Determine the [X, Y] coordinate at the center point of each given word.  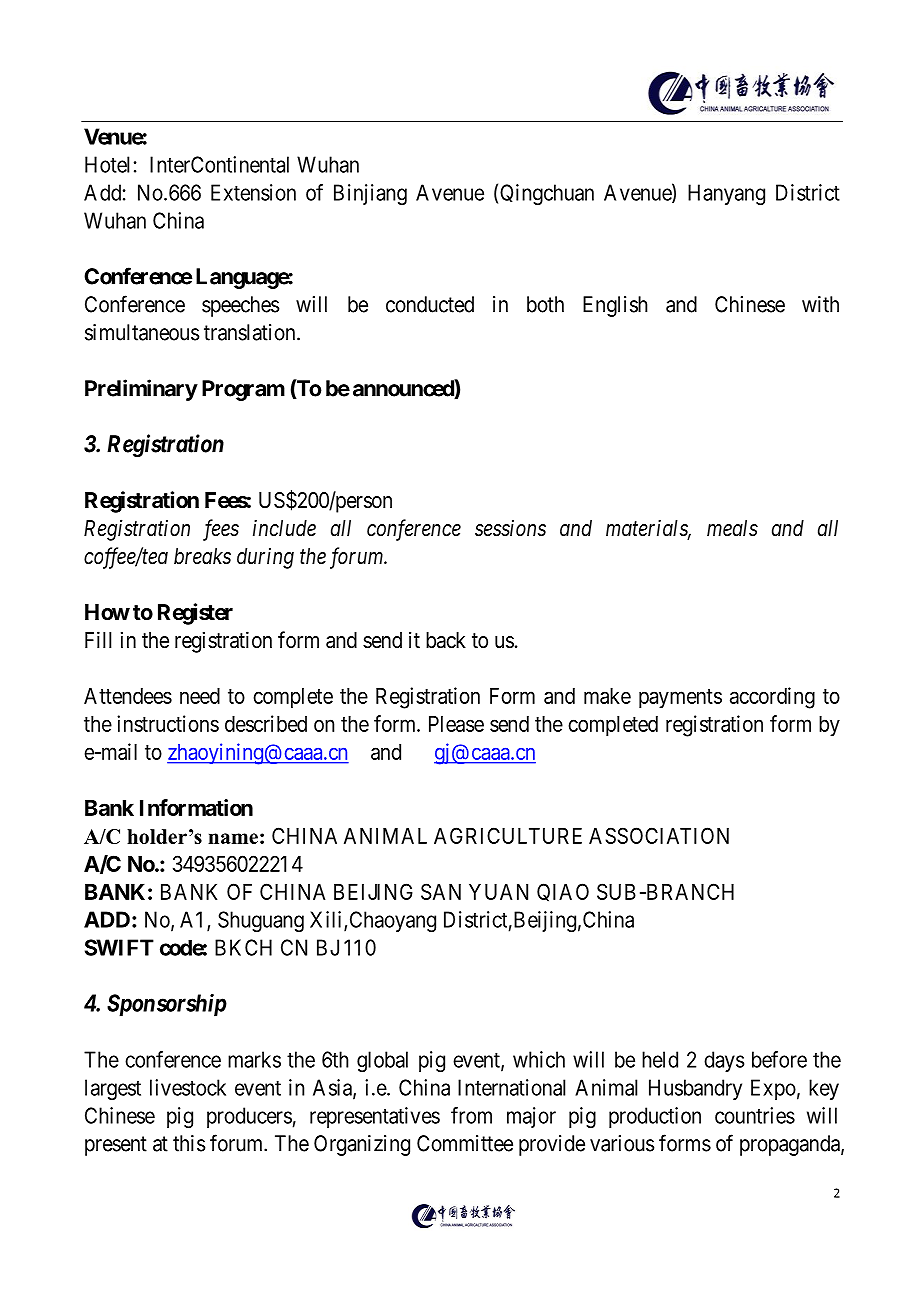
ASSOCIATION [659, 835]
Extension [253, 192]
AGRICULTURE [508, 835]
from [471, 1115]
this [189, 1143]
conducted [430, 304]
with [820, 304]
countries [755, 1115]
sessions [510, 528]
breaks [202, 556]
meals [732, 528]
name [233, 838]
